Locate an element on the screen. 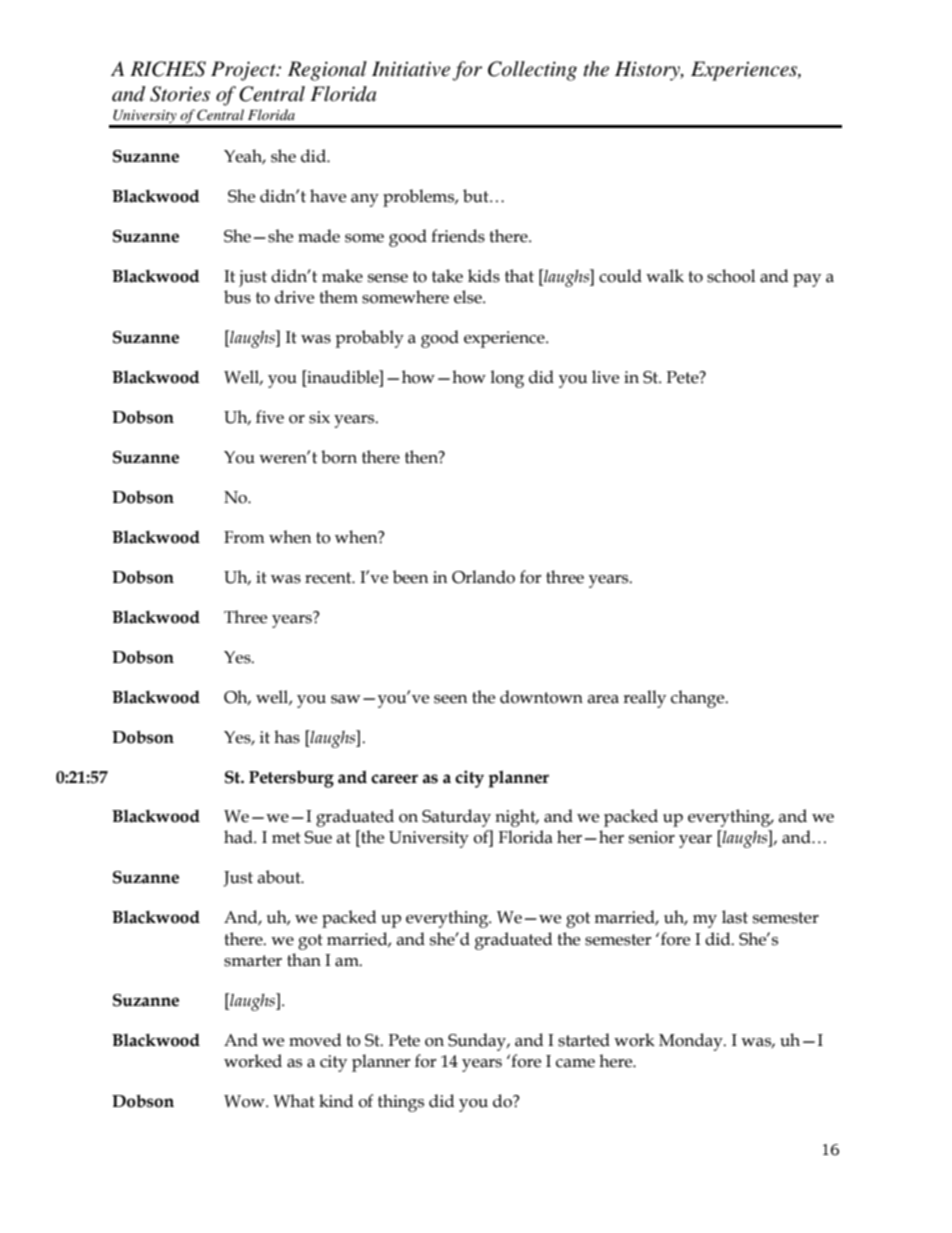  seen is located at coordinates (451, 699).
